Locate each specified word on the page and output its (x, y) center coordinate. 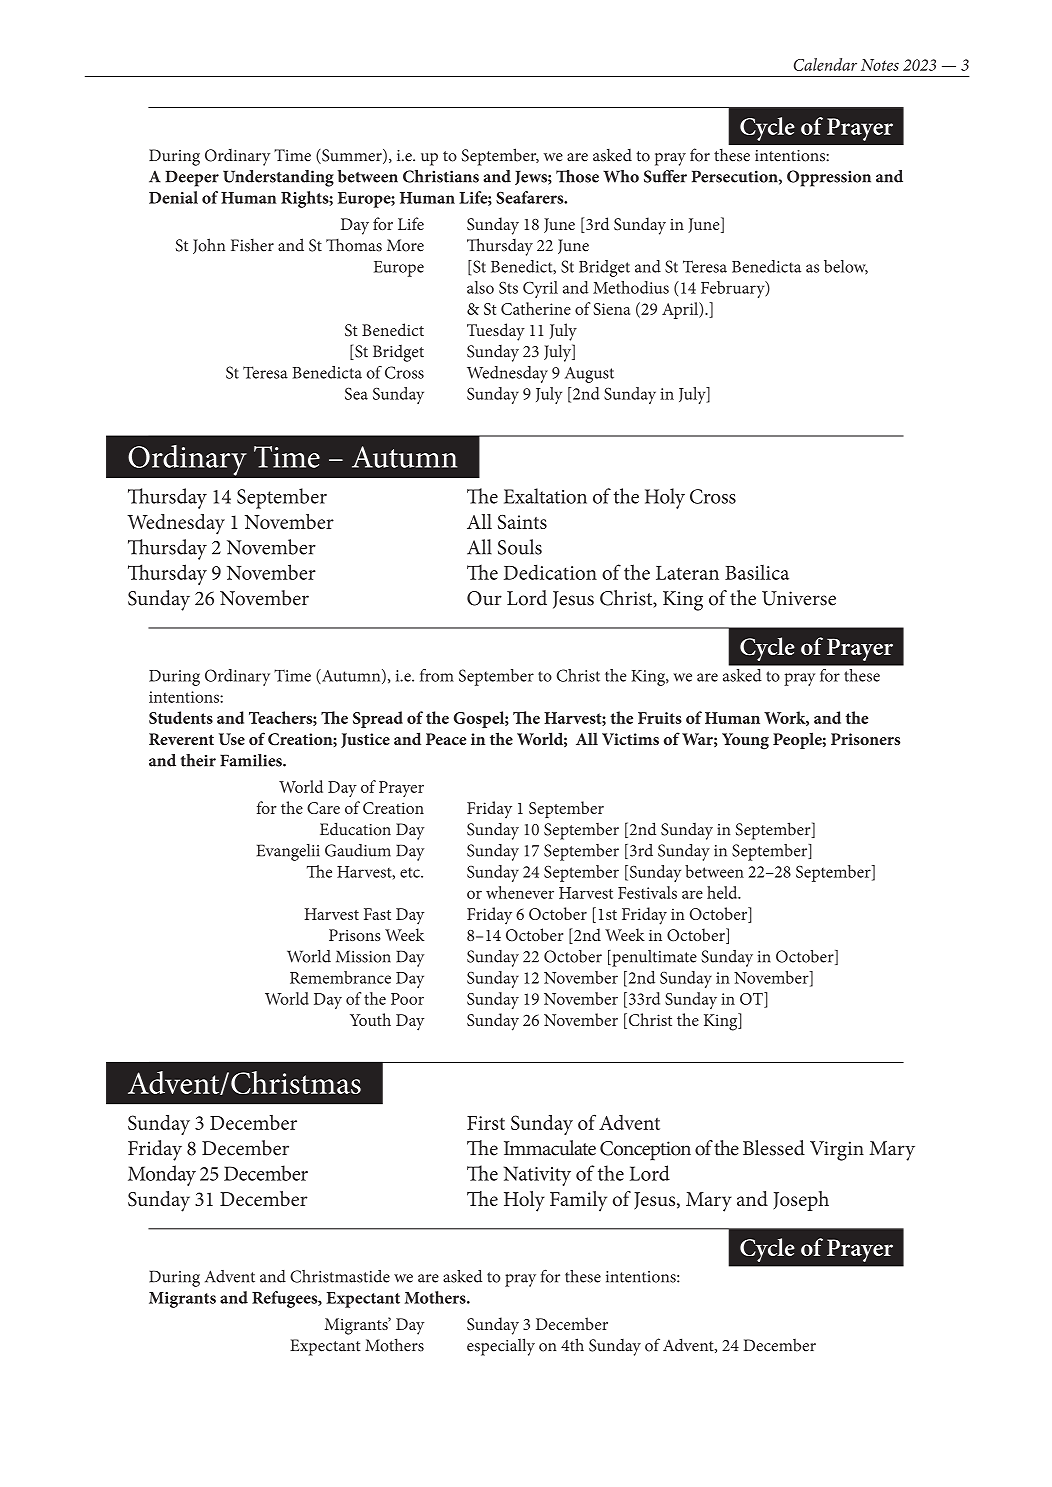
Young (745, 741)
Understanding (278, 178)
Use (232, 739)
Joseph (801, 1201)
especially (501, 1347)
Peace (446, 739)
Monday (162, 1175)
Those (577, 176)
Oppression (829, 178)
